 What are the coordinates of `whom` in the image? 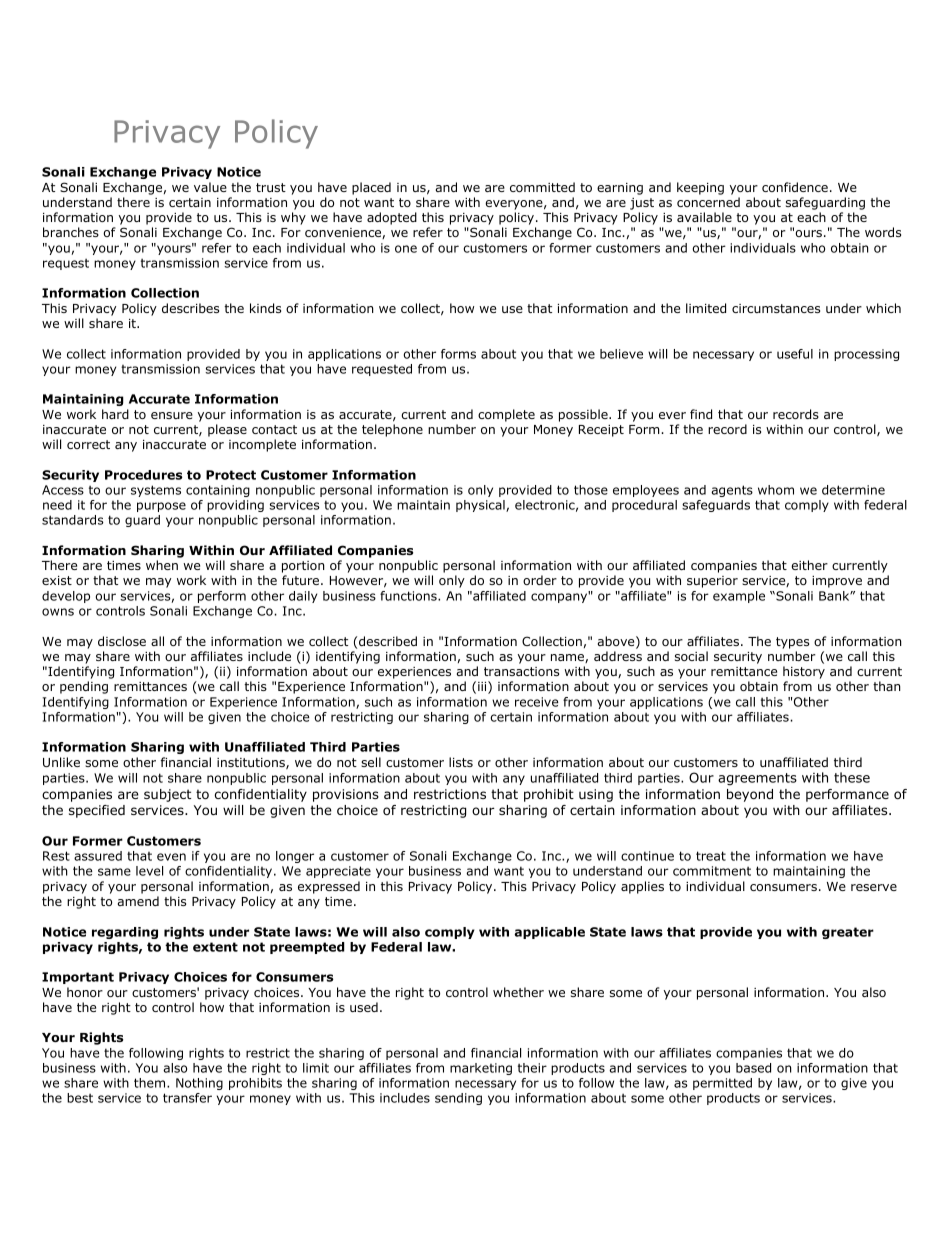 It's located at (776, 490).
